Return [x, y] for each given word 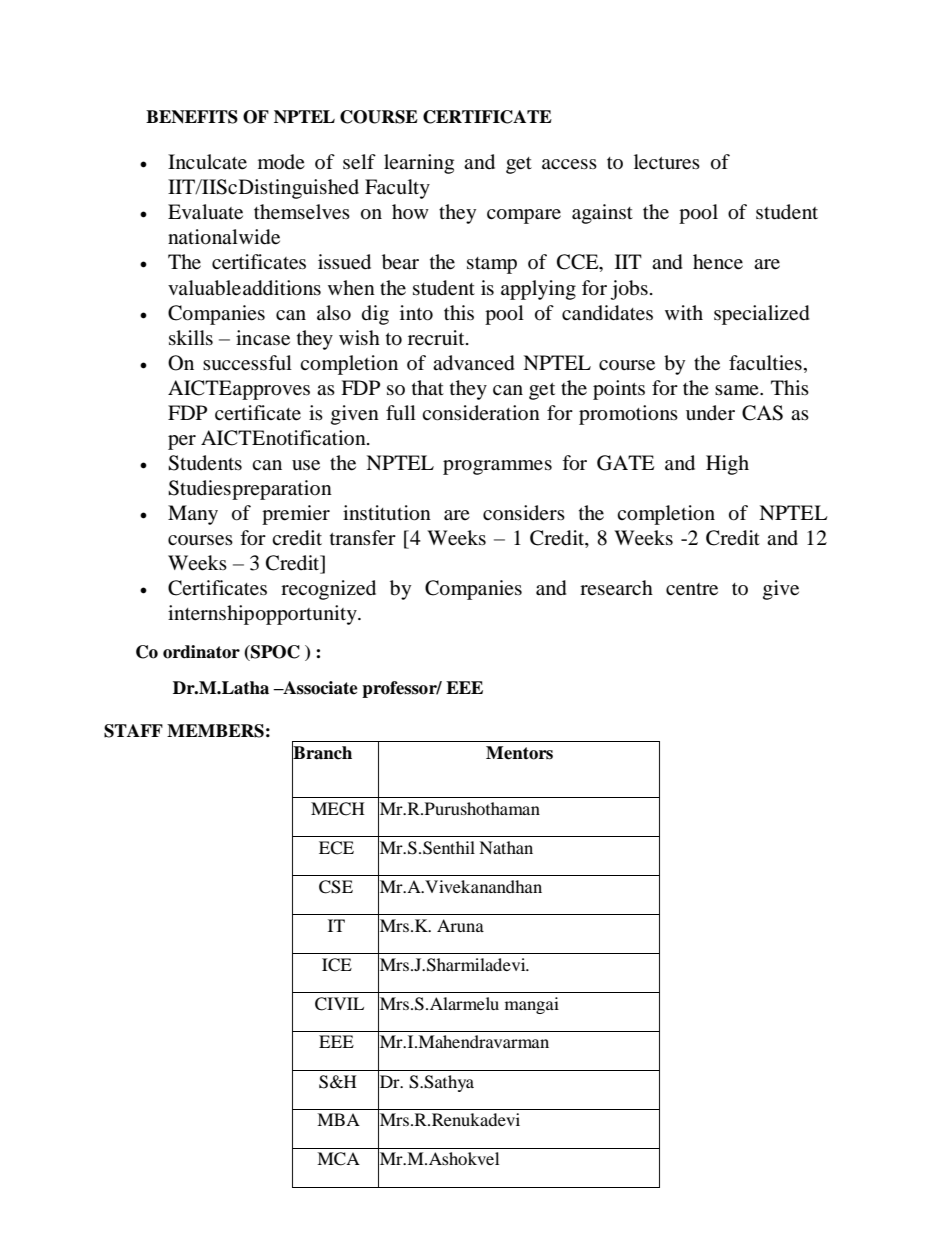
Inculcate [207, 162]
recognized [328, 590]
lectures [667, 162]
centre [692, 589]
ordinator [201, 652]
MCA [338, 1159]
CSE [336, 887]
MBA [338, 1119]
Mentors [519, 753]
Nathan [506, 847]
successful [247, 363]
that [428, 387]
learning [419, 164]
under [710, 413]
